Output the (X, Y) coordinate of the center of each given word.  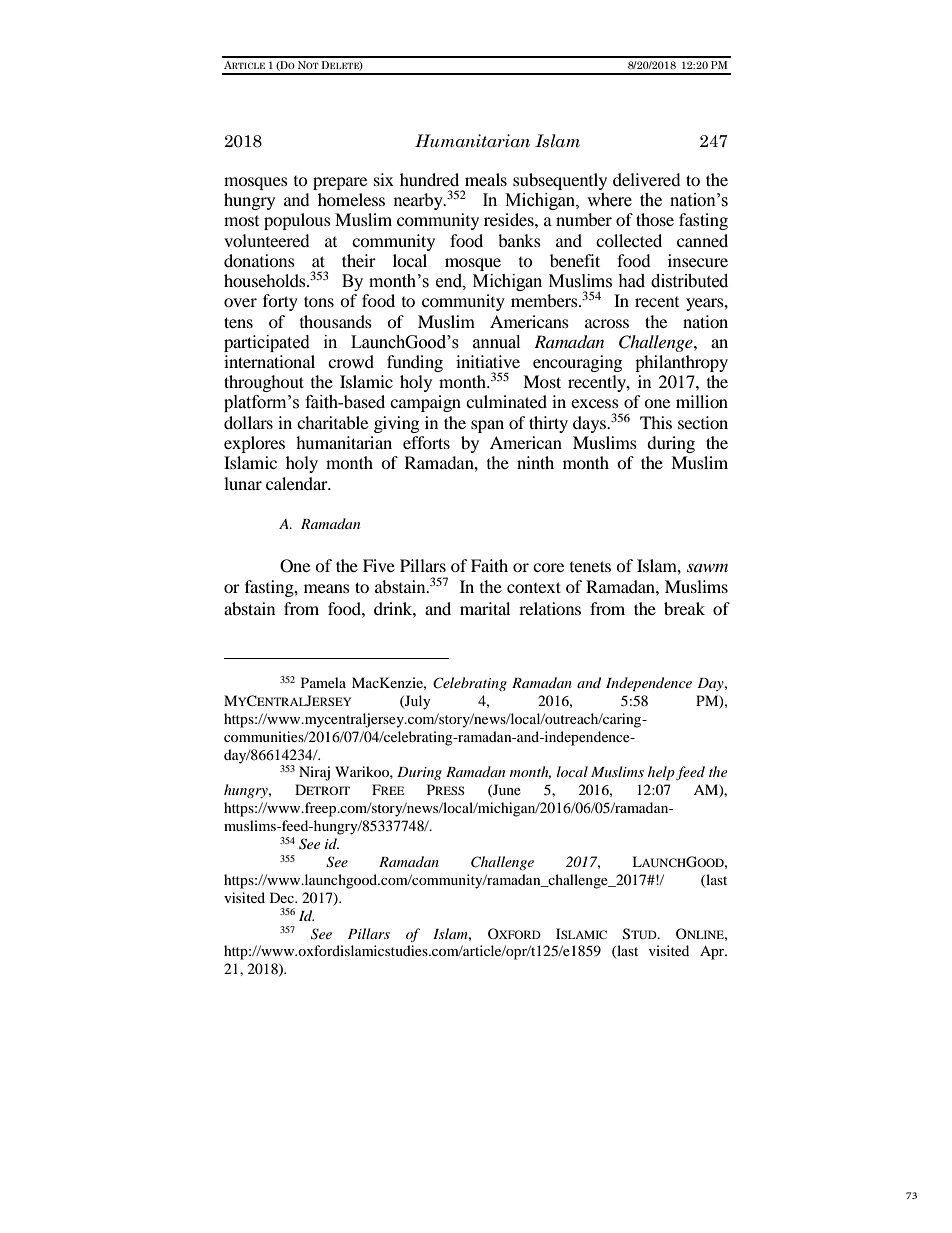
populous (297, 221)
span (487, 426)
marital (485, 608)
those (655, 219)
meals (486, 179)
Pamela (323, 682)
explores (254, 444)
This (656, 422)
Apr (713, 952)
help (661, 773)
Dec (283, 897)
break (684, 608)
